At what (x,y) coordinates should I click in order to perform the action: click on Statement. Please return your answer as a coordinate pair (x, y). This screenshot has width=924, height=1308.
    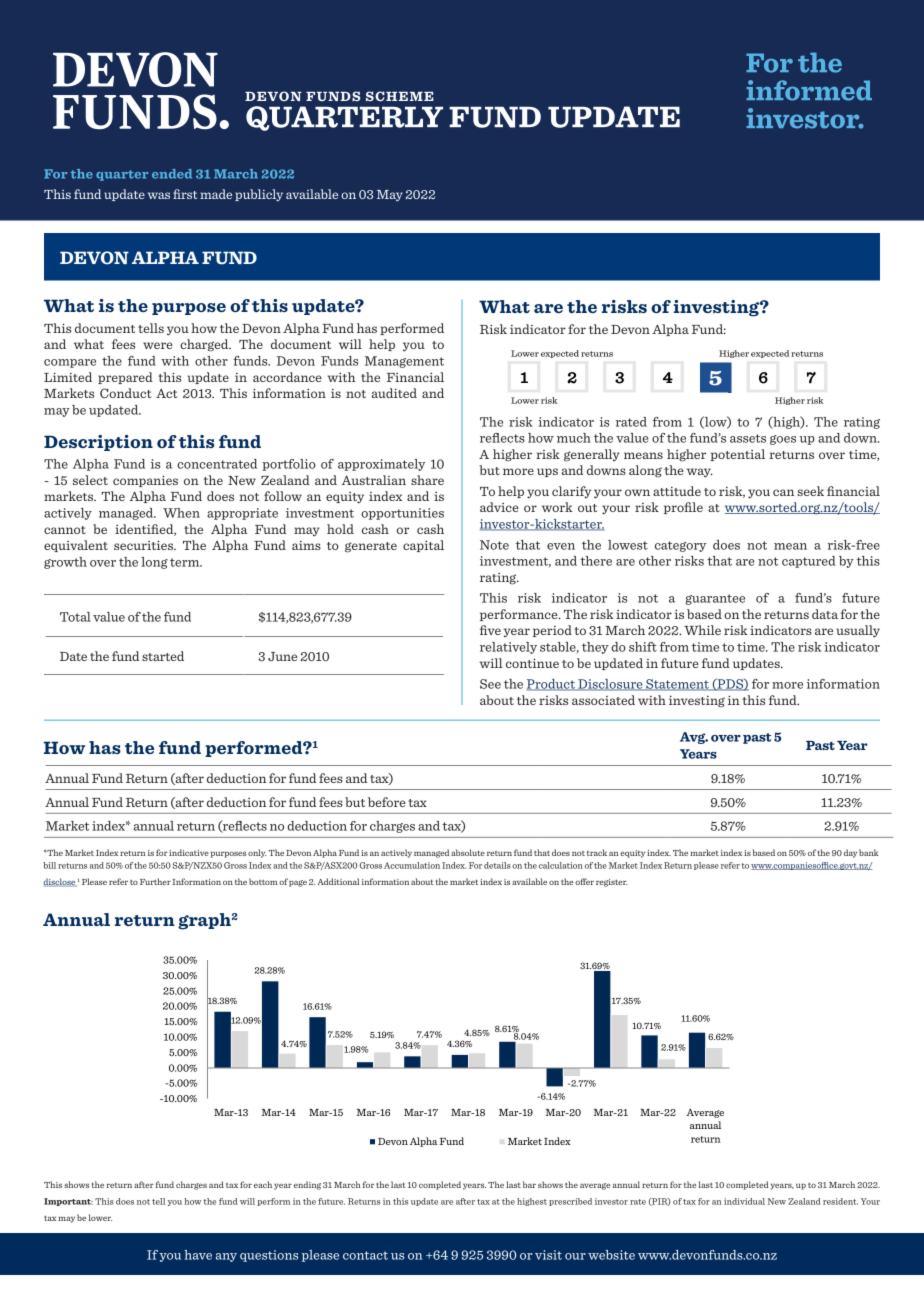
    Looking at the image, I should click on (677, 685).
